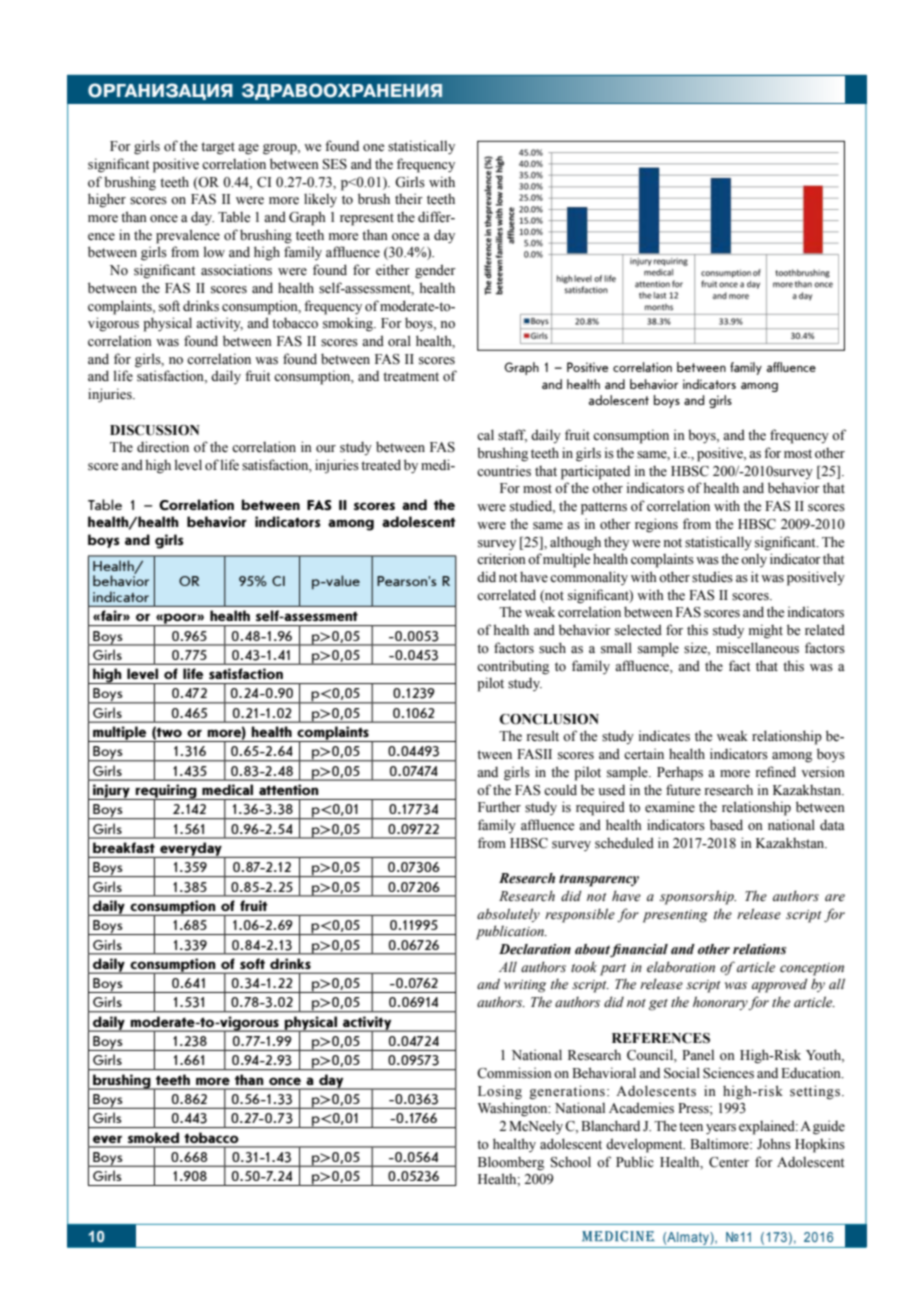 Image resolution: width=924 pixels, height=1308 pixels. Describe the element at coordinates (435, 271) in the document. I see `gender` at that location.
